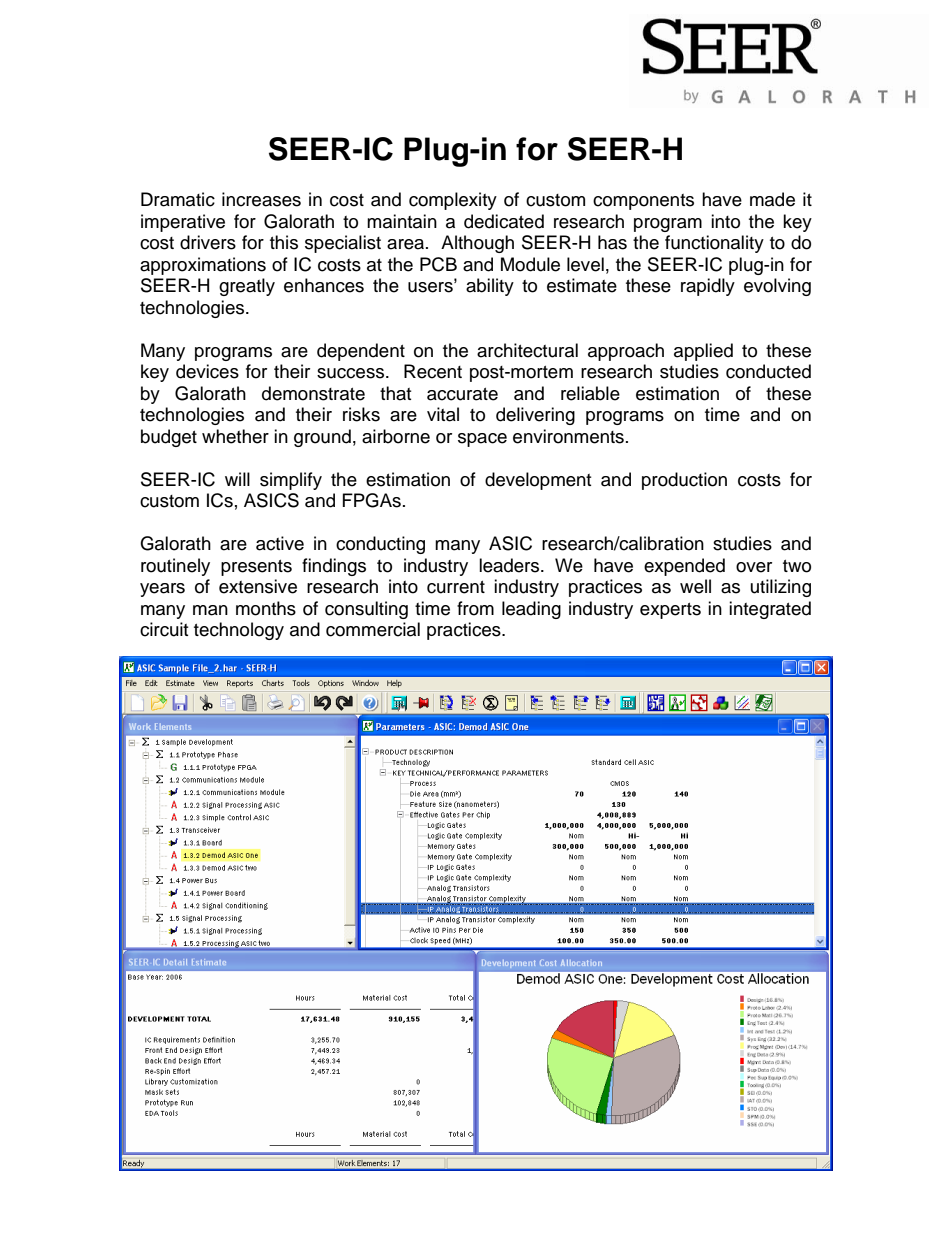  Describe the element at coordinates (235, 436) in the screenshot. I see `whether` at that location.
